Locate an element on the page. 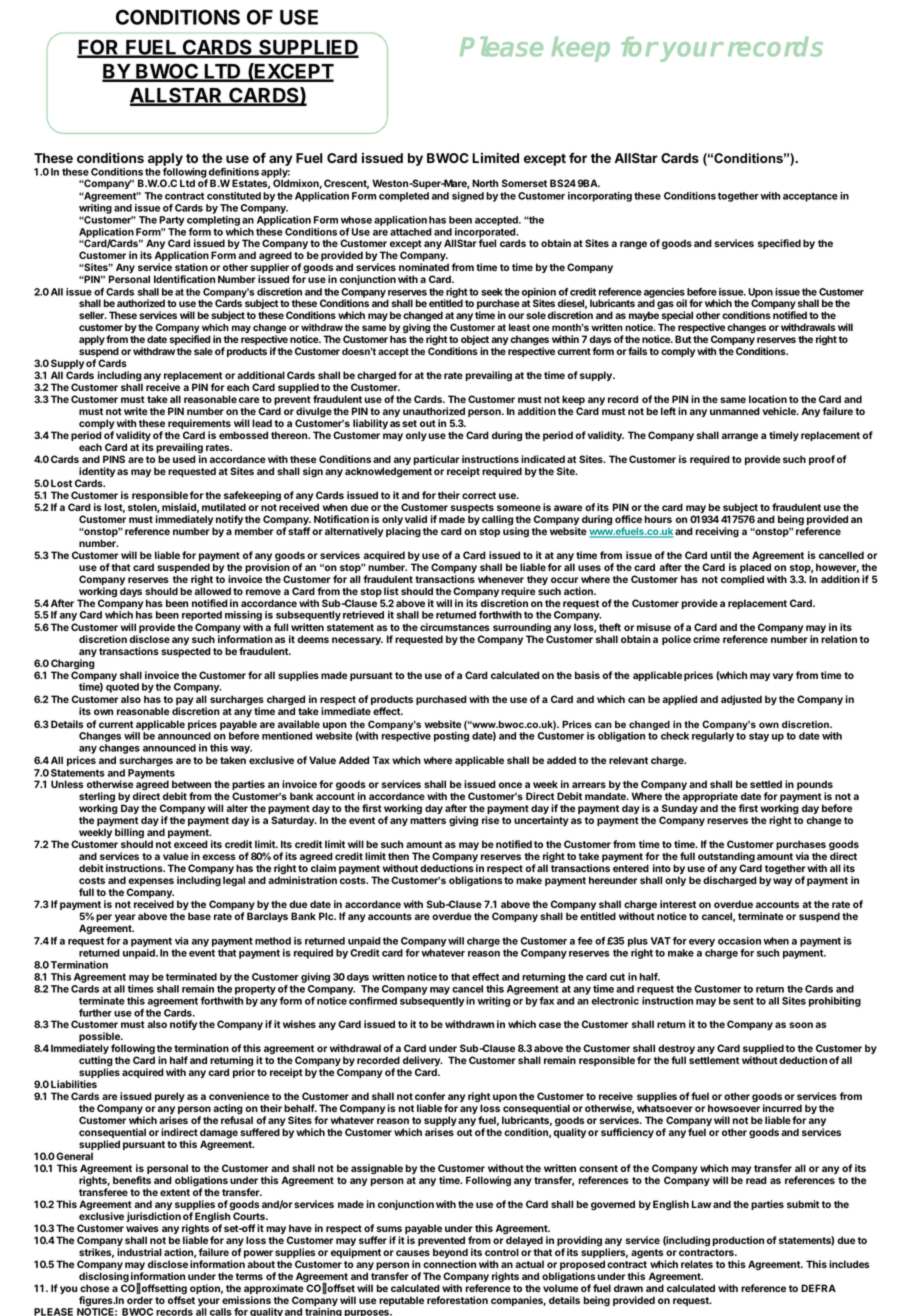  reported is located at coordinates (202, 616).
